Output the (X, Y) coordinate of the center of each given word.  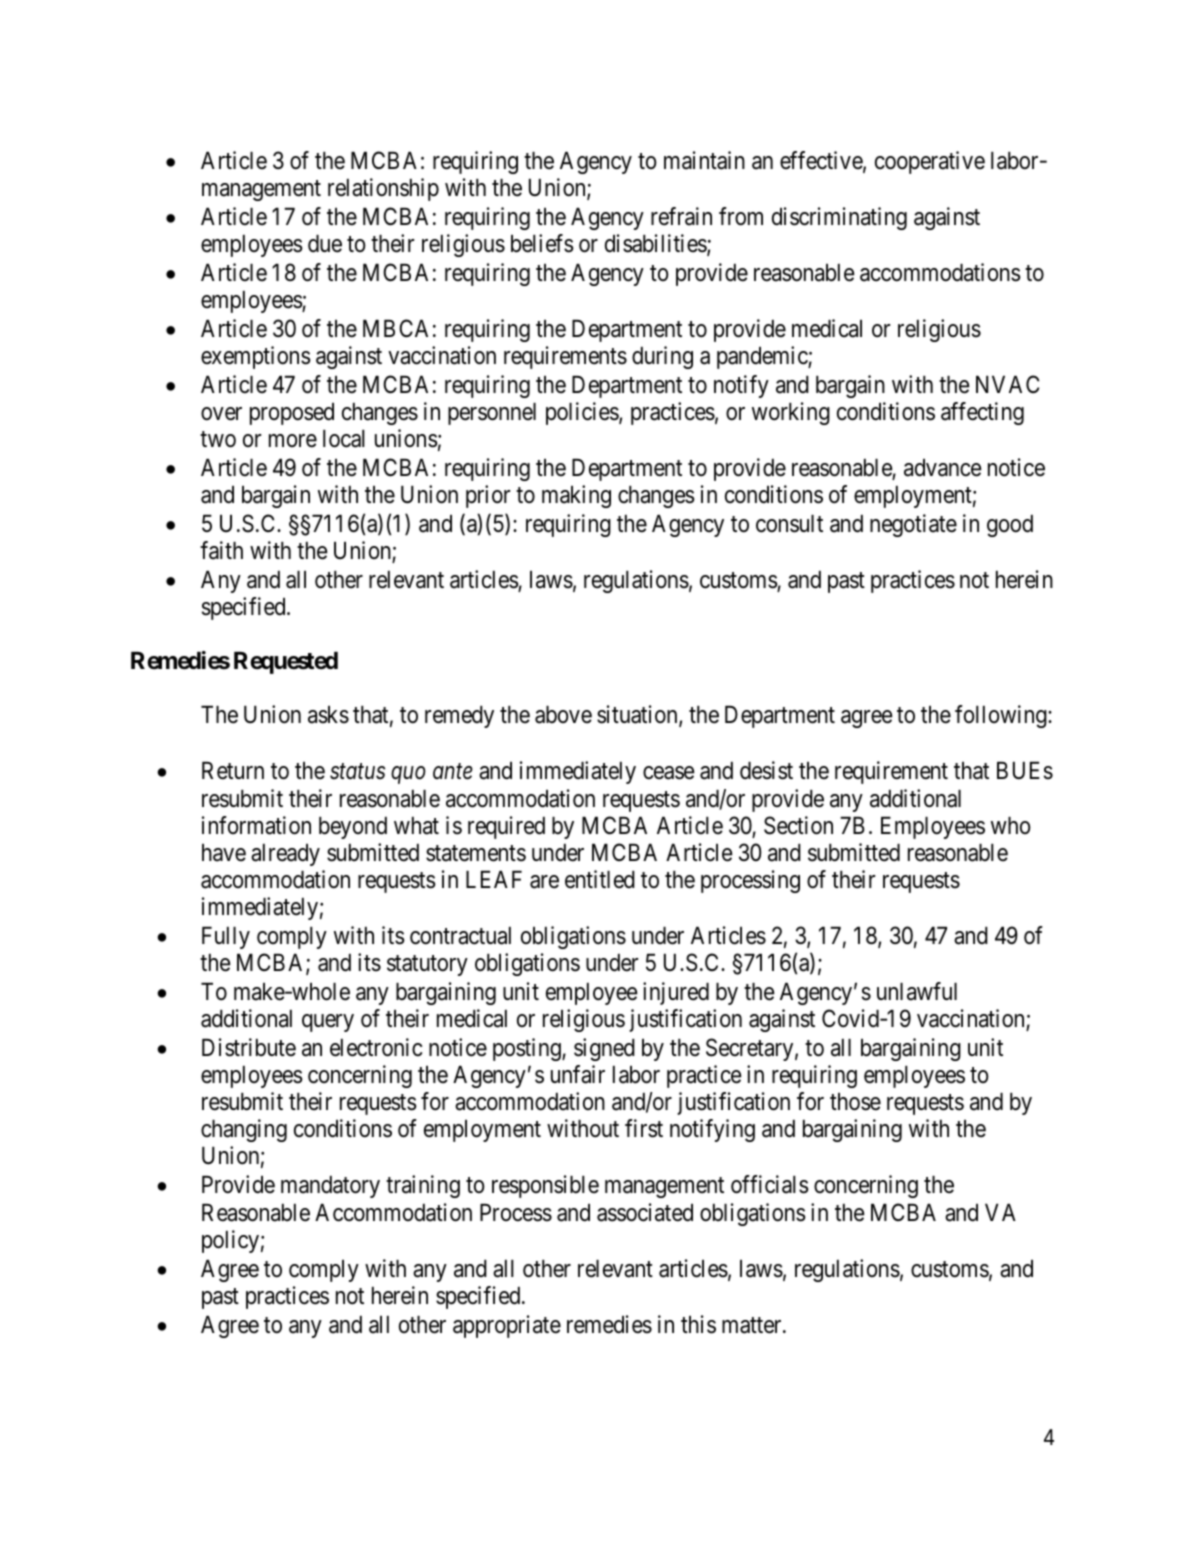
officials (770, 1184)
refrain (681, 216)
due (325, 244)
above (563, 715)
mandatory (330, 1187)
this (698, 1324)
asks (328, 715)
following (1002, 716)
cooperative (930, 162)
